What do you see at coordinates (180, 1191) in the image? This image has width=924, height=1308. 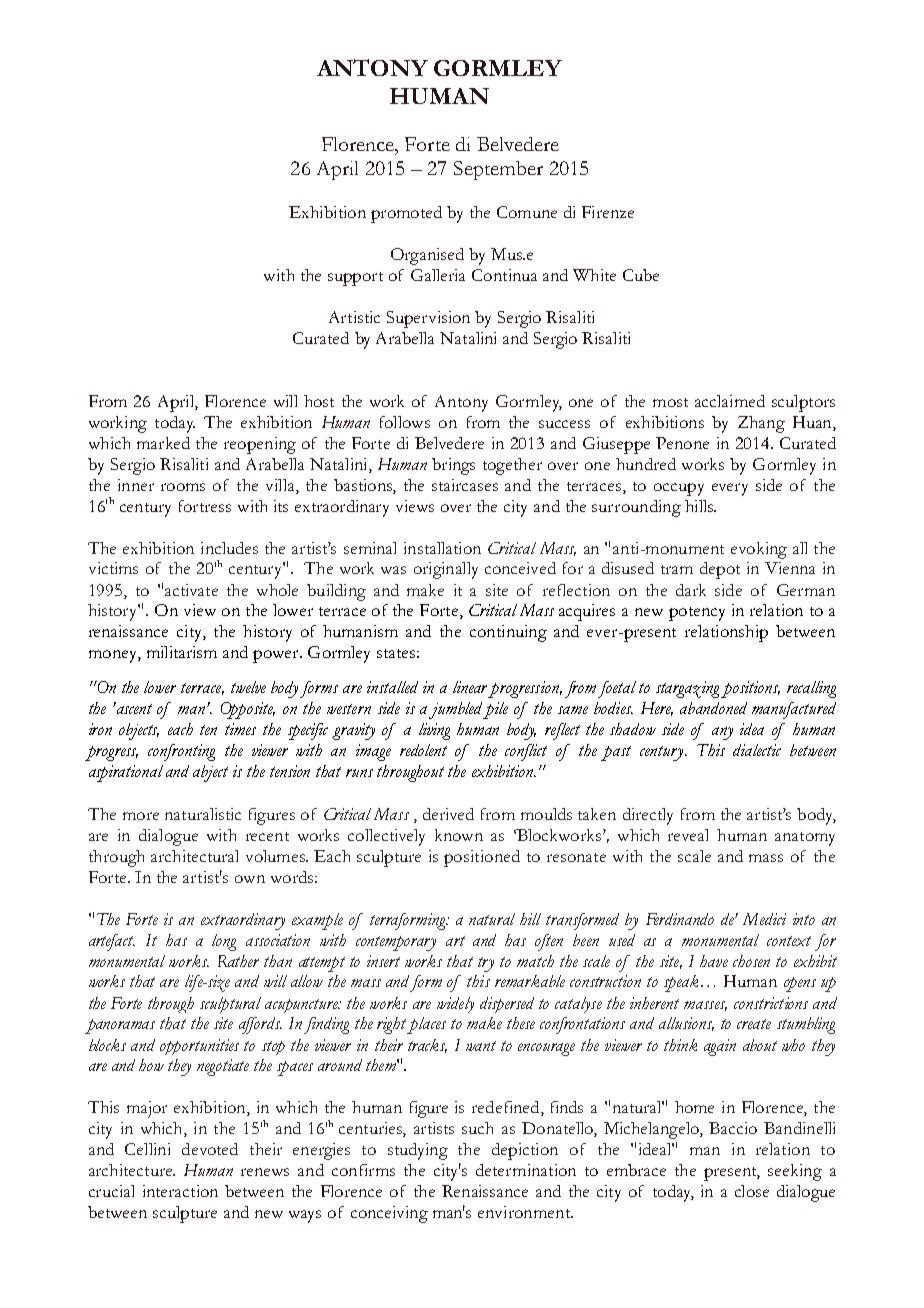 I see `interaction` at bounding box center [180, 1191].
